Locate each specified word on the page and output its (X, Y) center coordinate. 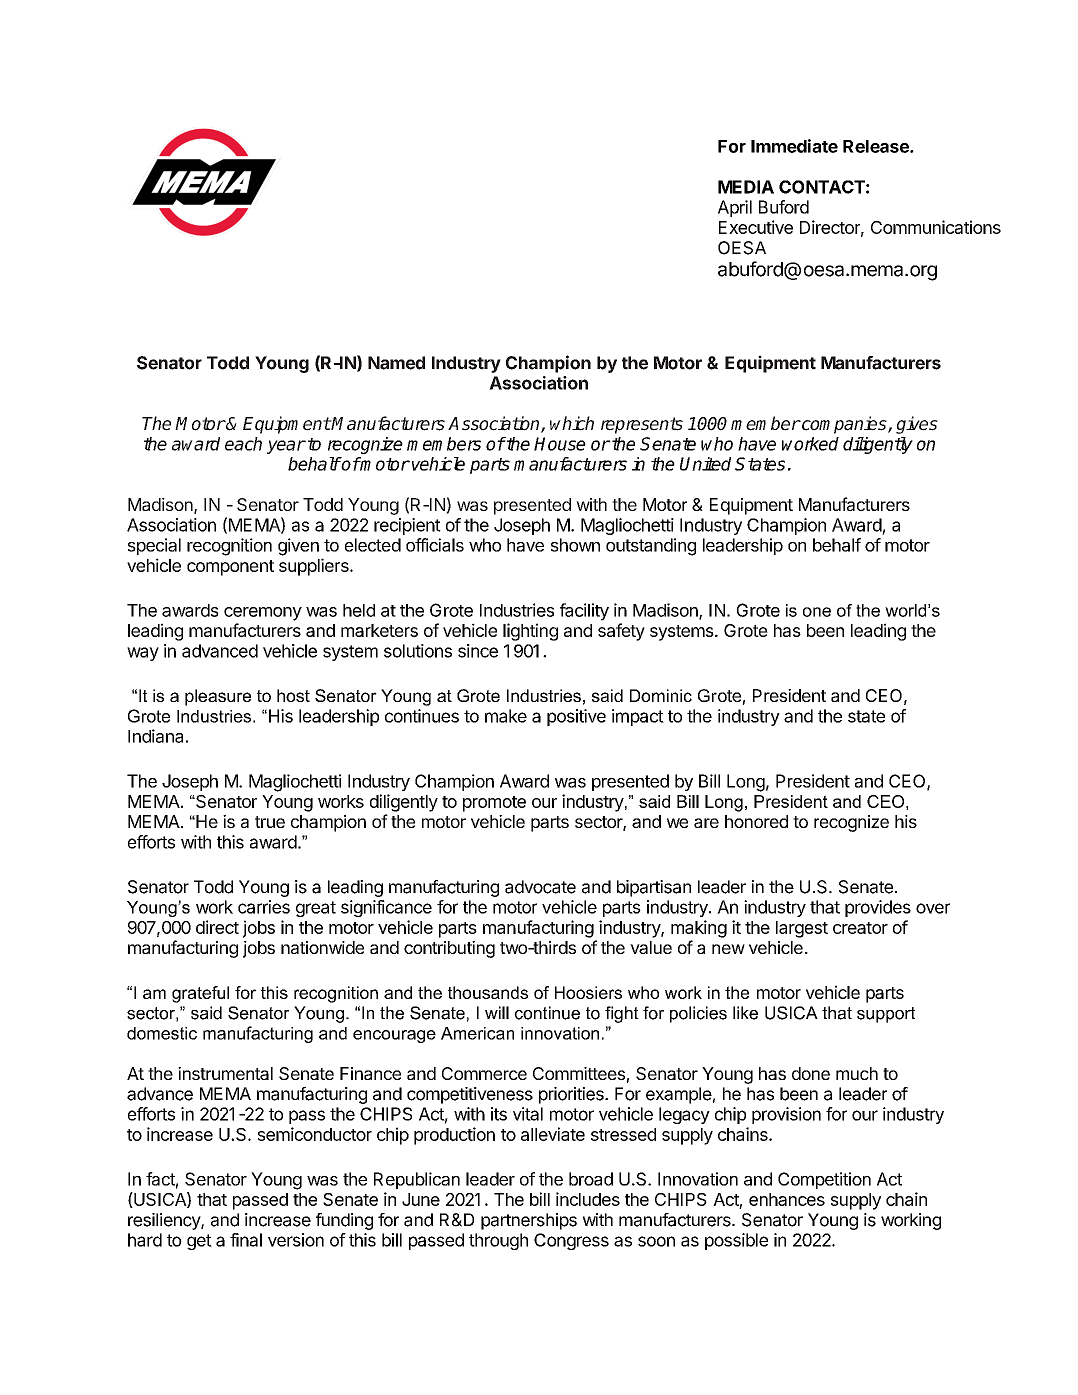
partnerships (529, 1221)
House (560, 444)
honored (756, 821)
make (506, 716)
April (735, 208)
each (243, 444)
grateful (200, 994)
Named (396, 363)
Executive (756, 227)
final (246, 1240)
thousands (488, 992)
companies (844, 425)
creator (860, 928)
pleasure (218, 697)
